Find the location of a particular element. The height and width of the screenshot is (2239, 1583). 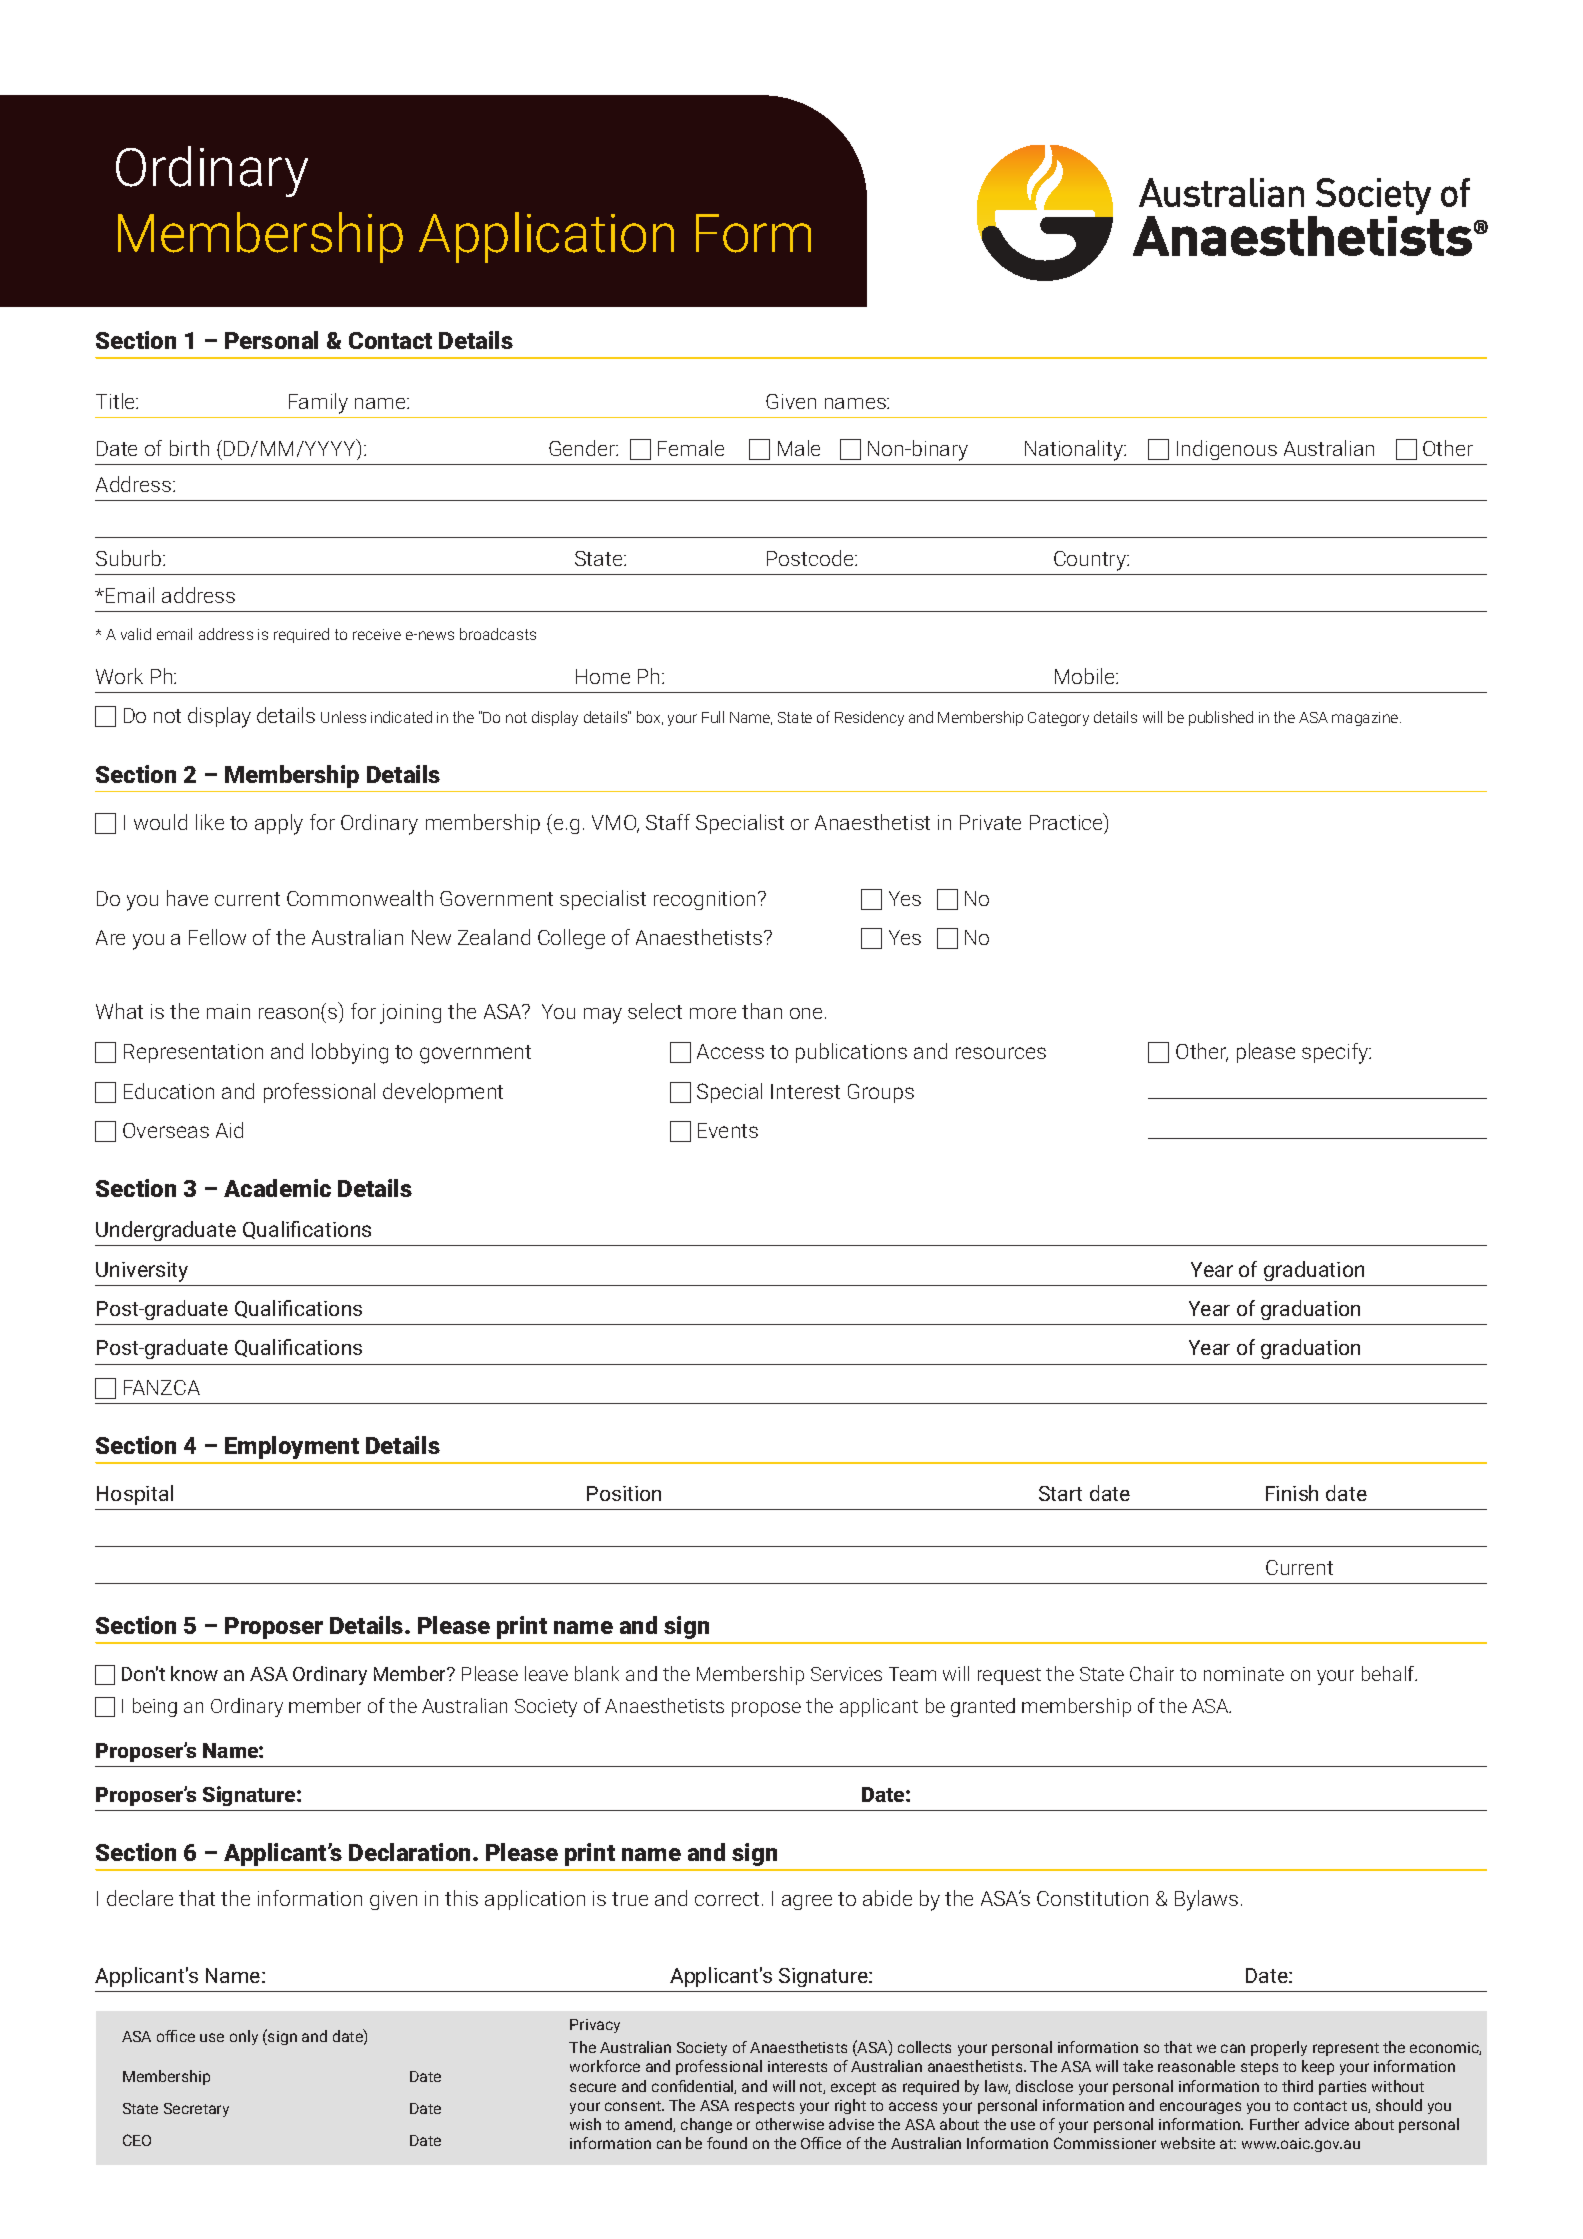

Position is located at coordinates (624, 1493).
